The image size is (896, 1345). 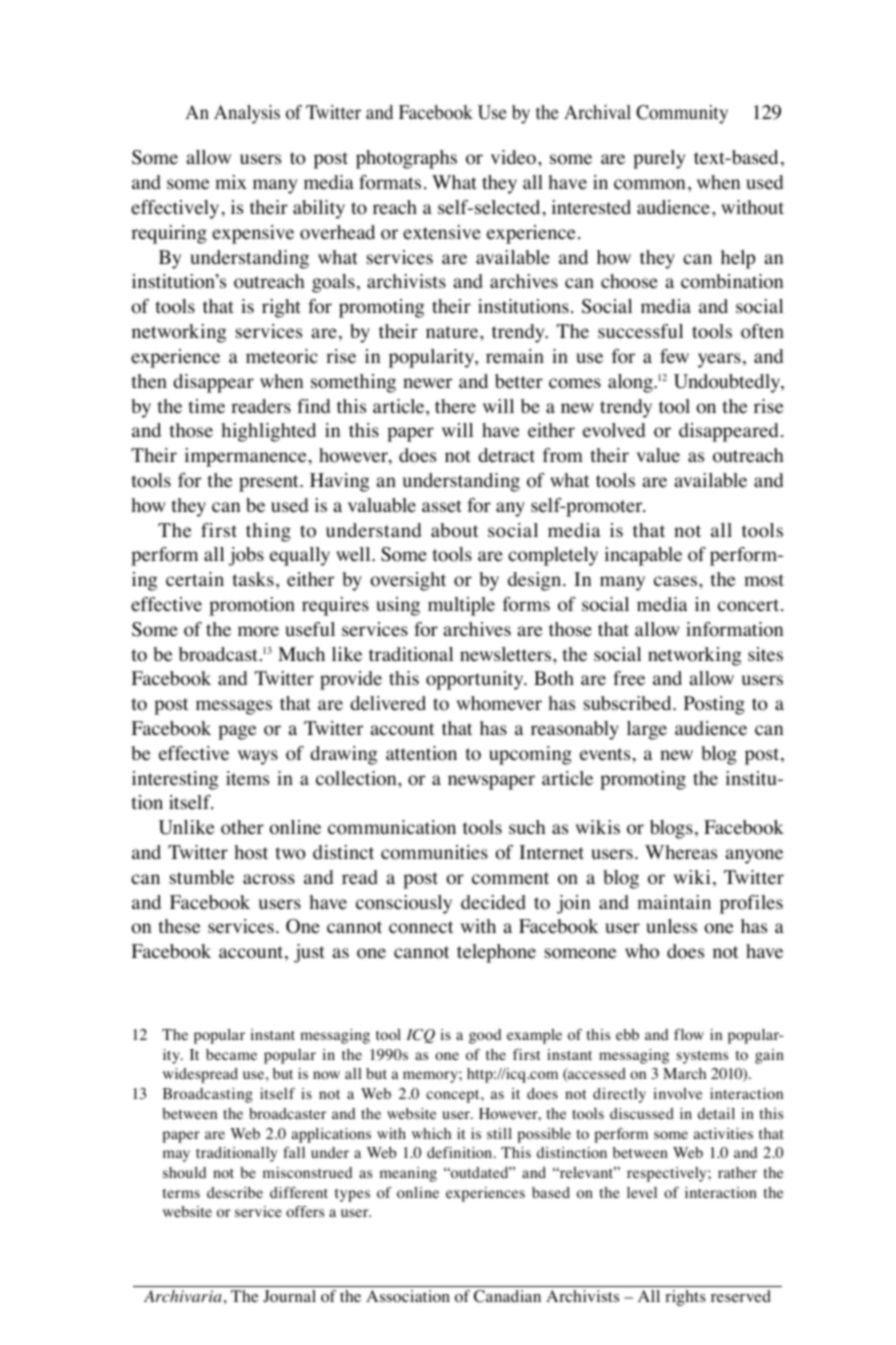 I want to click on Community, so click(x=682, y=114).
